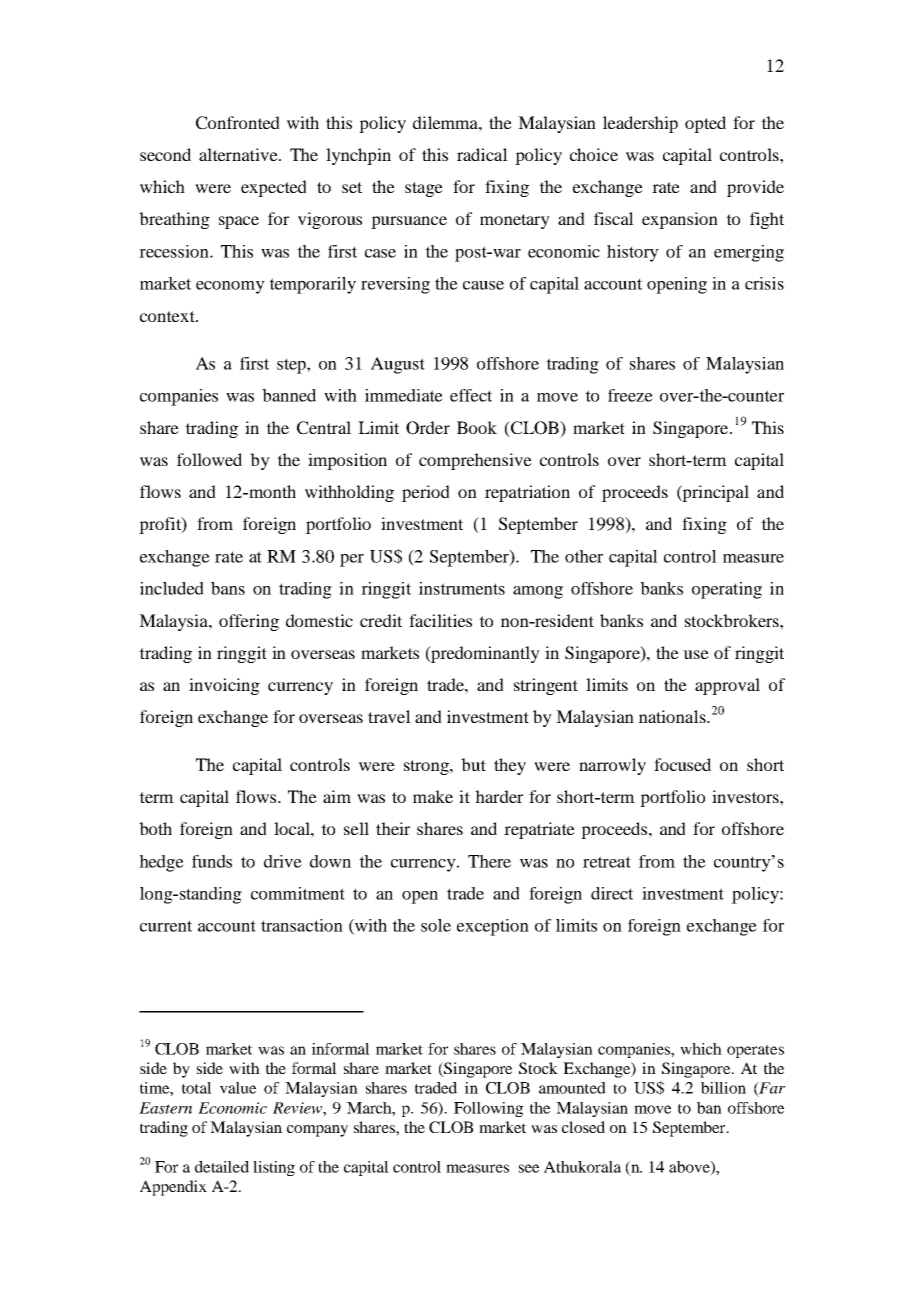  I want to click on detailed, so click(222, 1167).
